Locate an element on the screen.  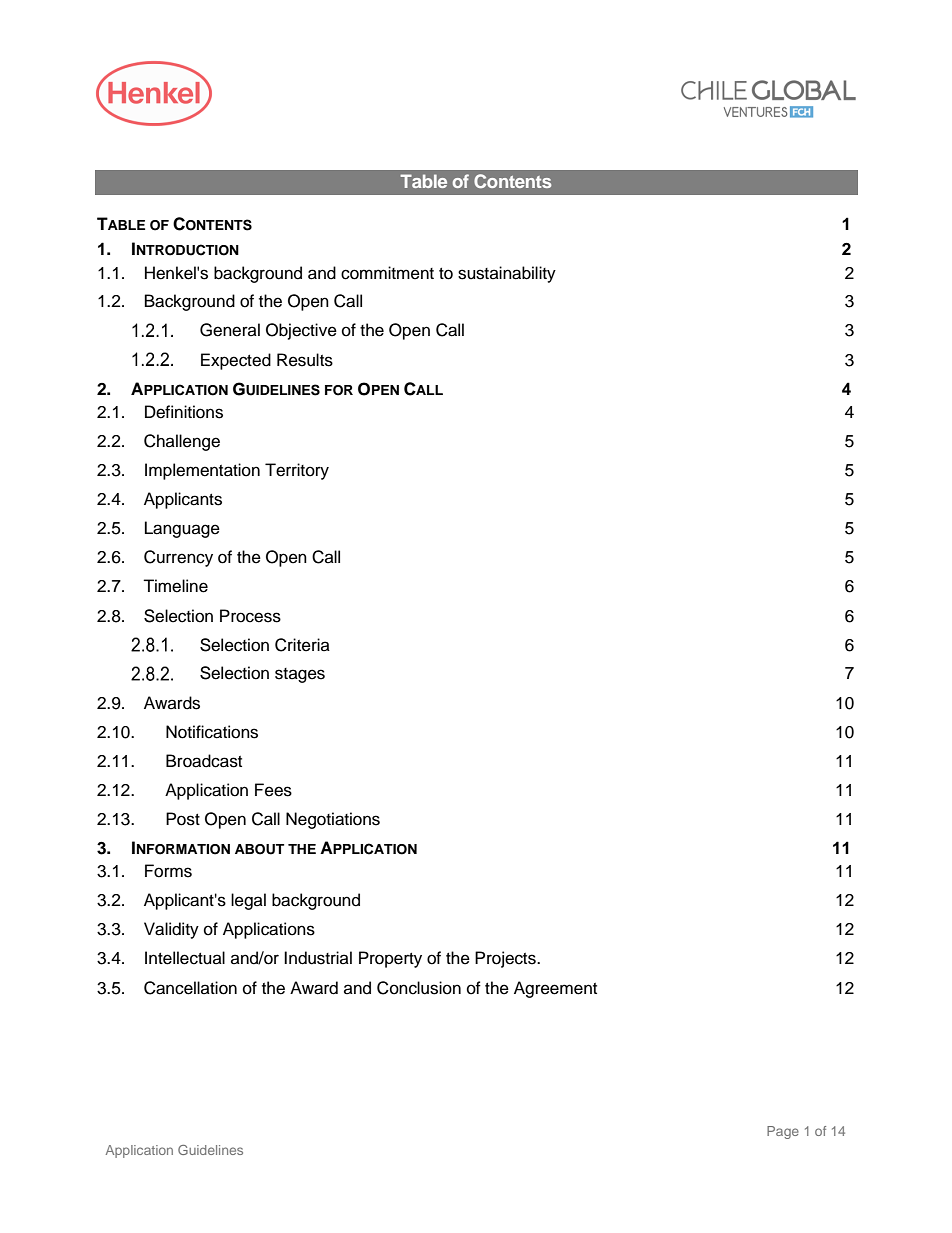
stages is located at coordinates (300, 675).
